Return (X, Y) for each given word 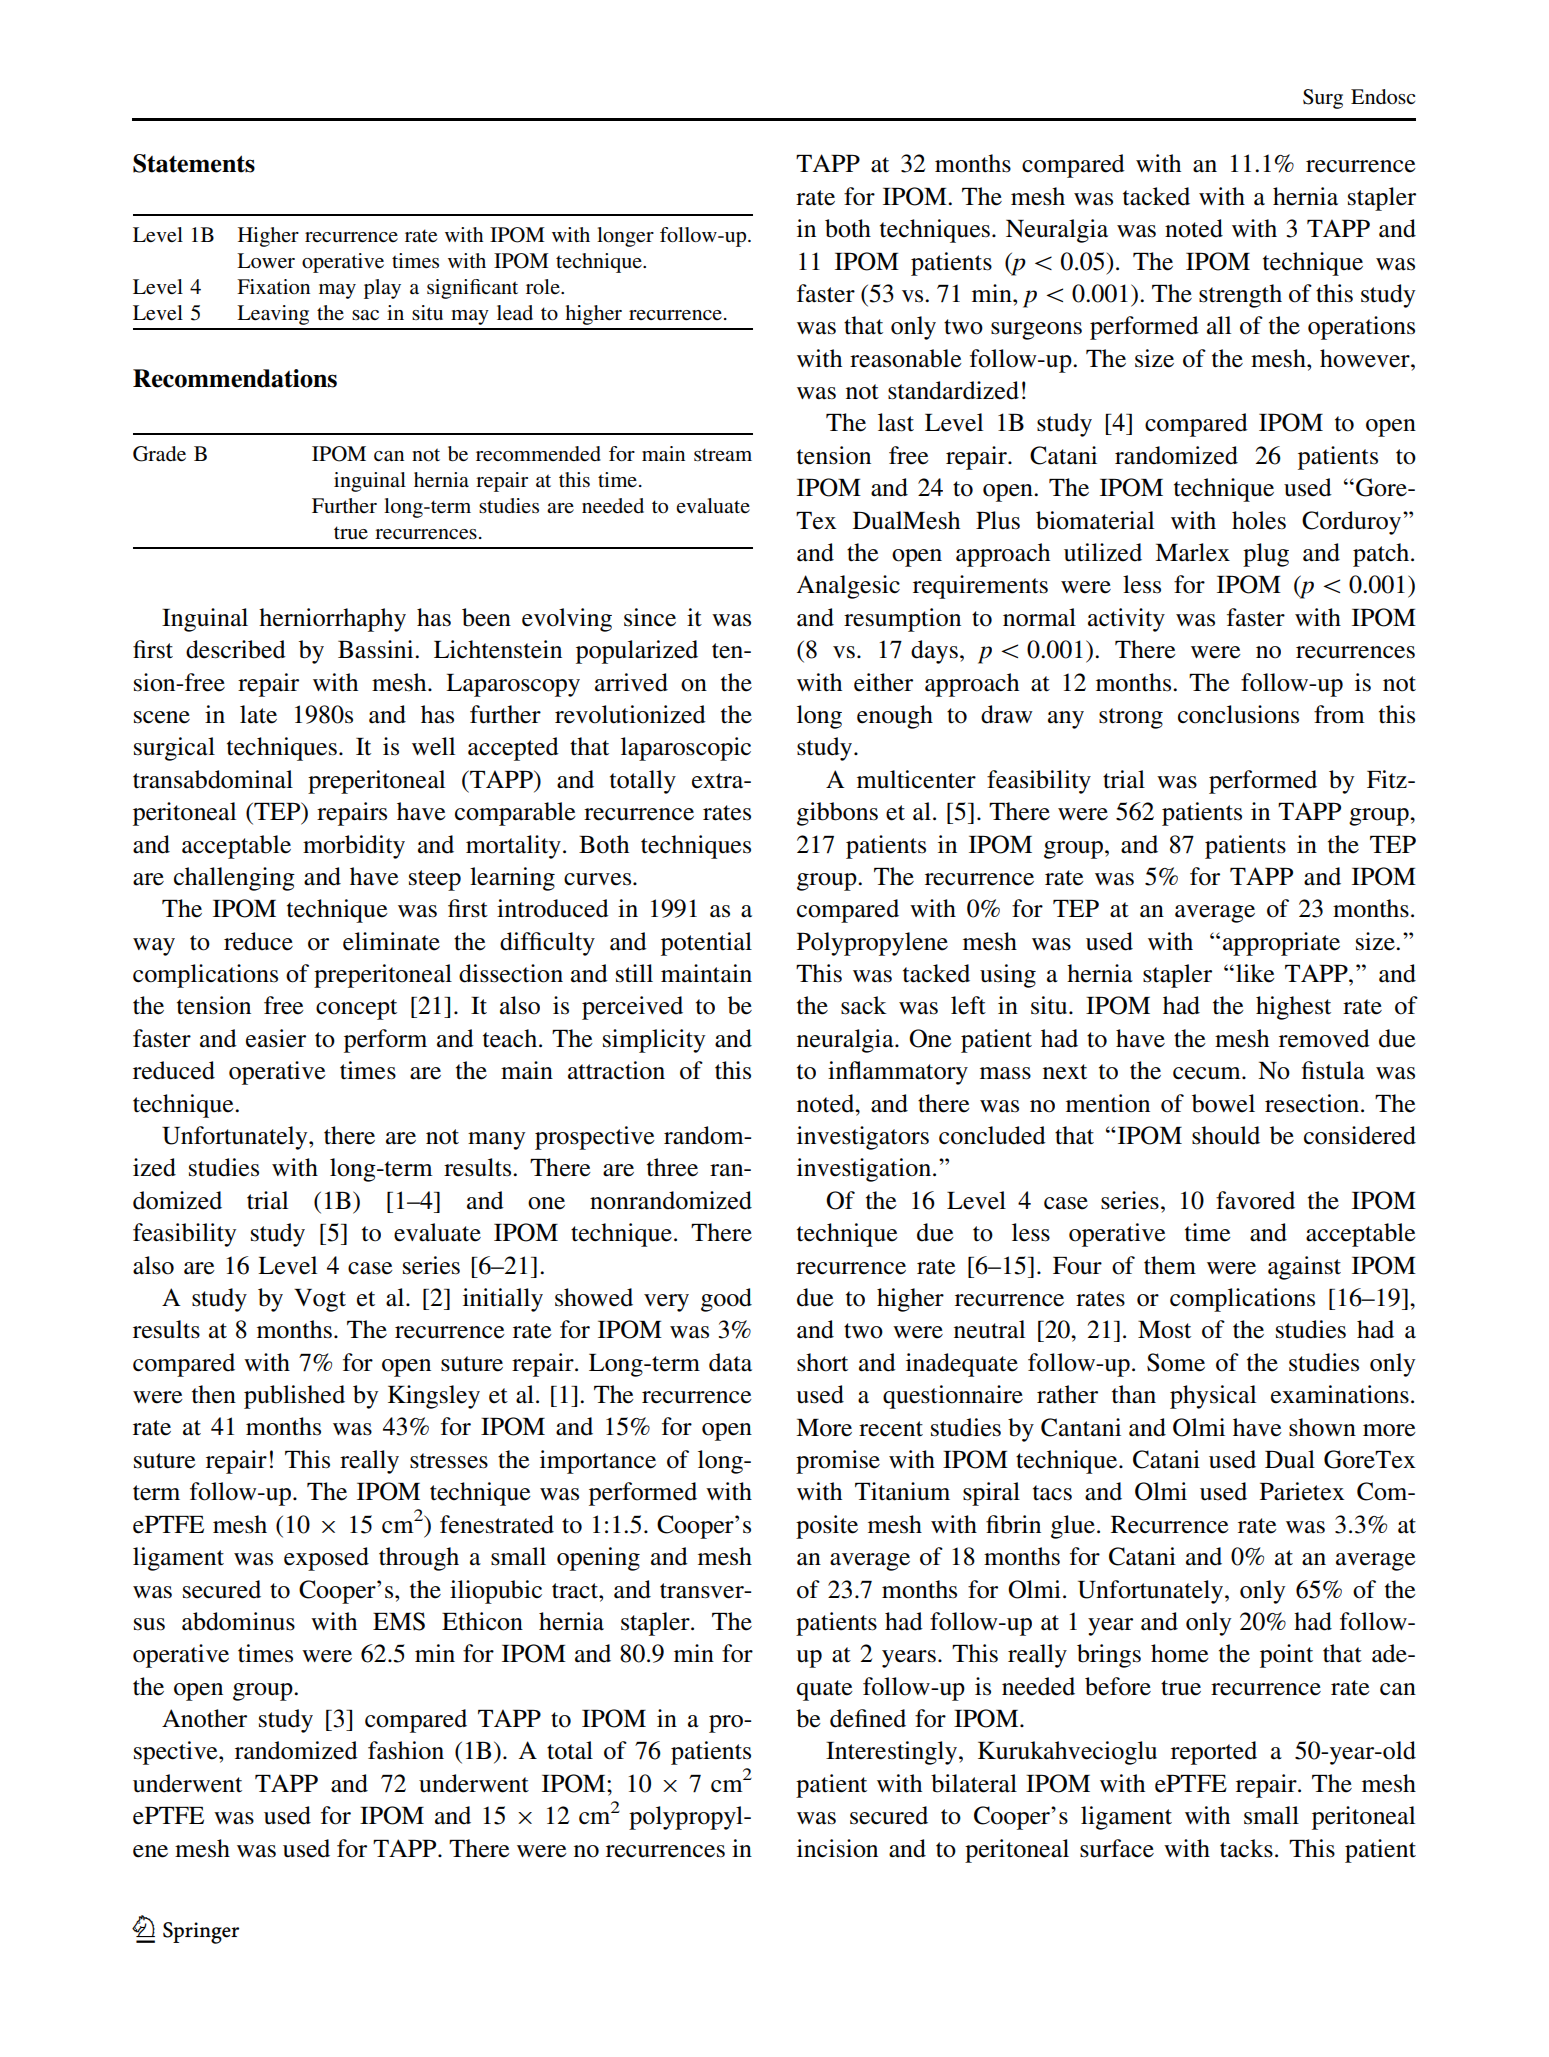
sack (864, 1005)
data (730, 1362)
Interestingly (893, 1753)
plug (1266, 555)
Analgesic (848, 587)
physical (1213, 1397)
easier (276, 1038)
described (236, 649)
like (1255, 973)
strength (1240, 296)
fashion (406, 1750)
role (544, 287)
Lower (266, 261)
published (294, 1397)
